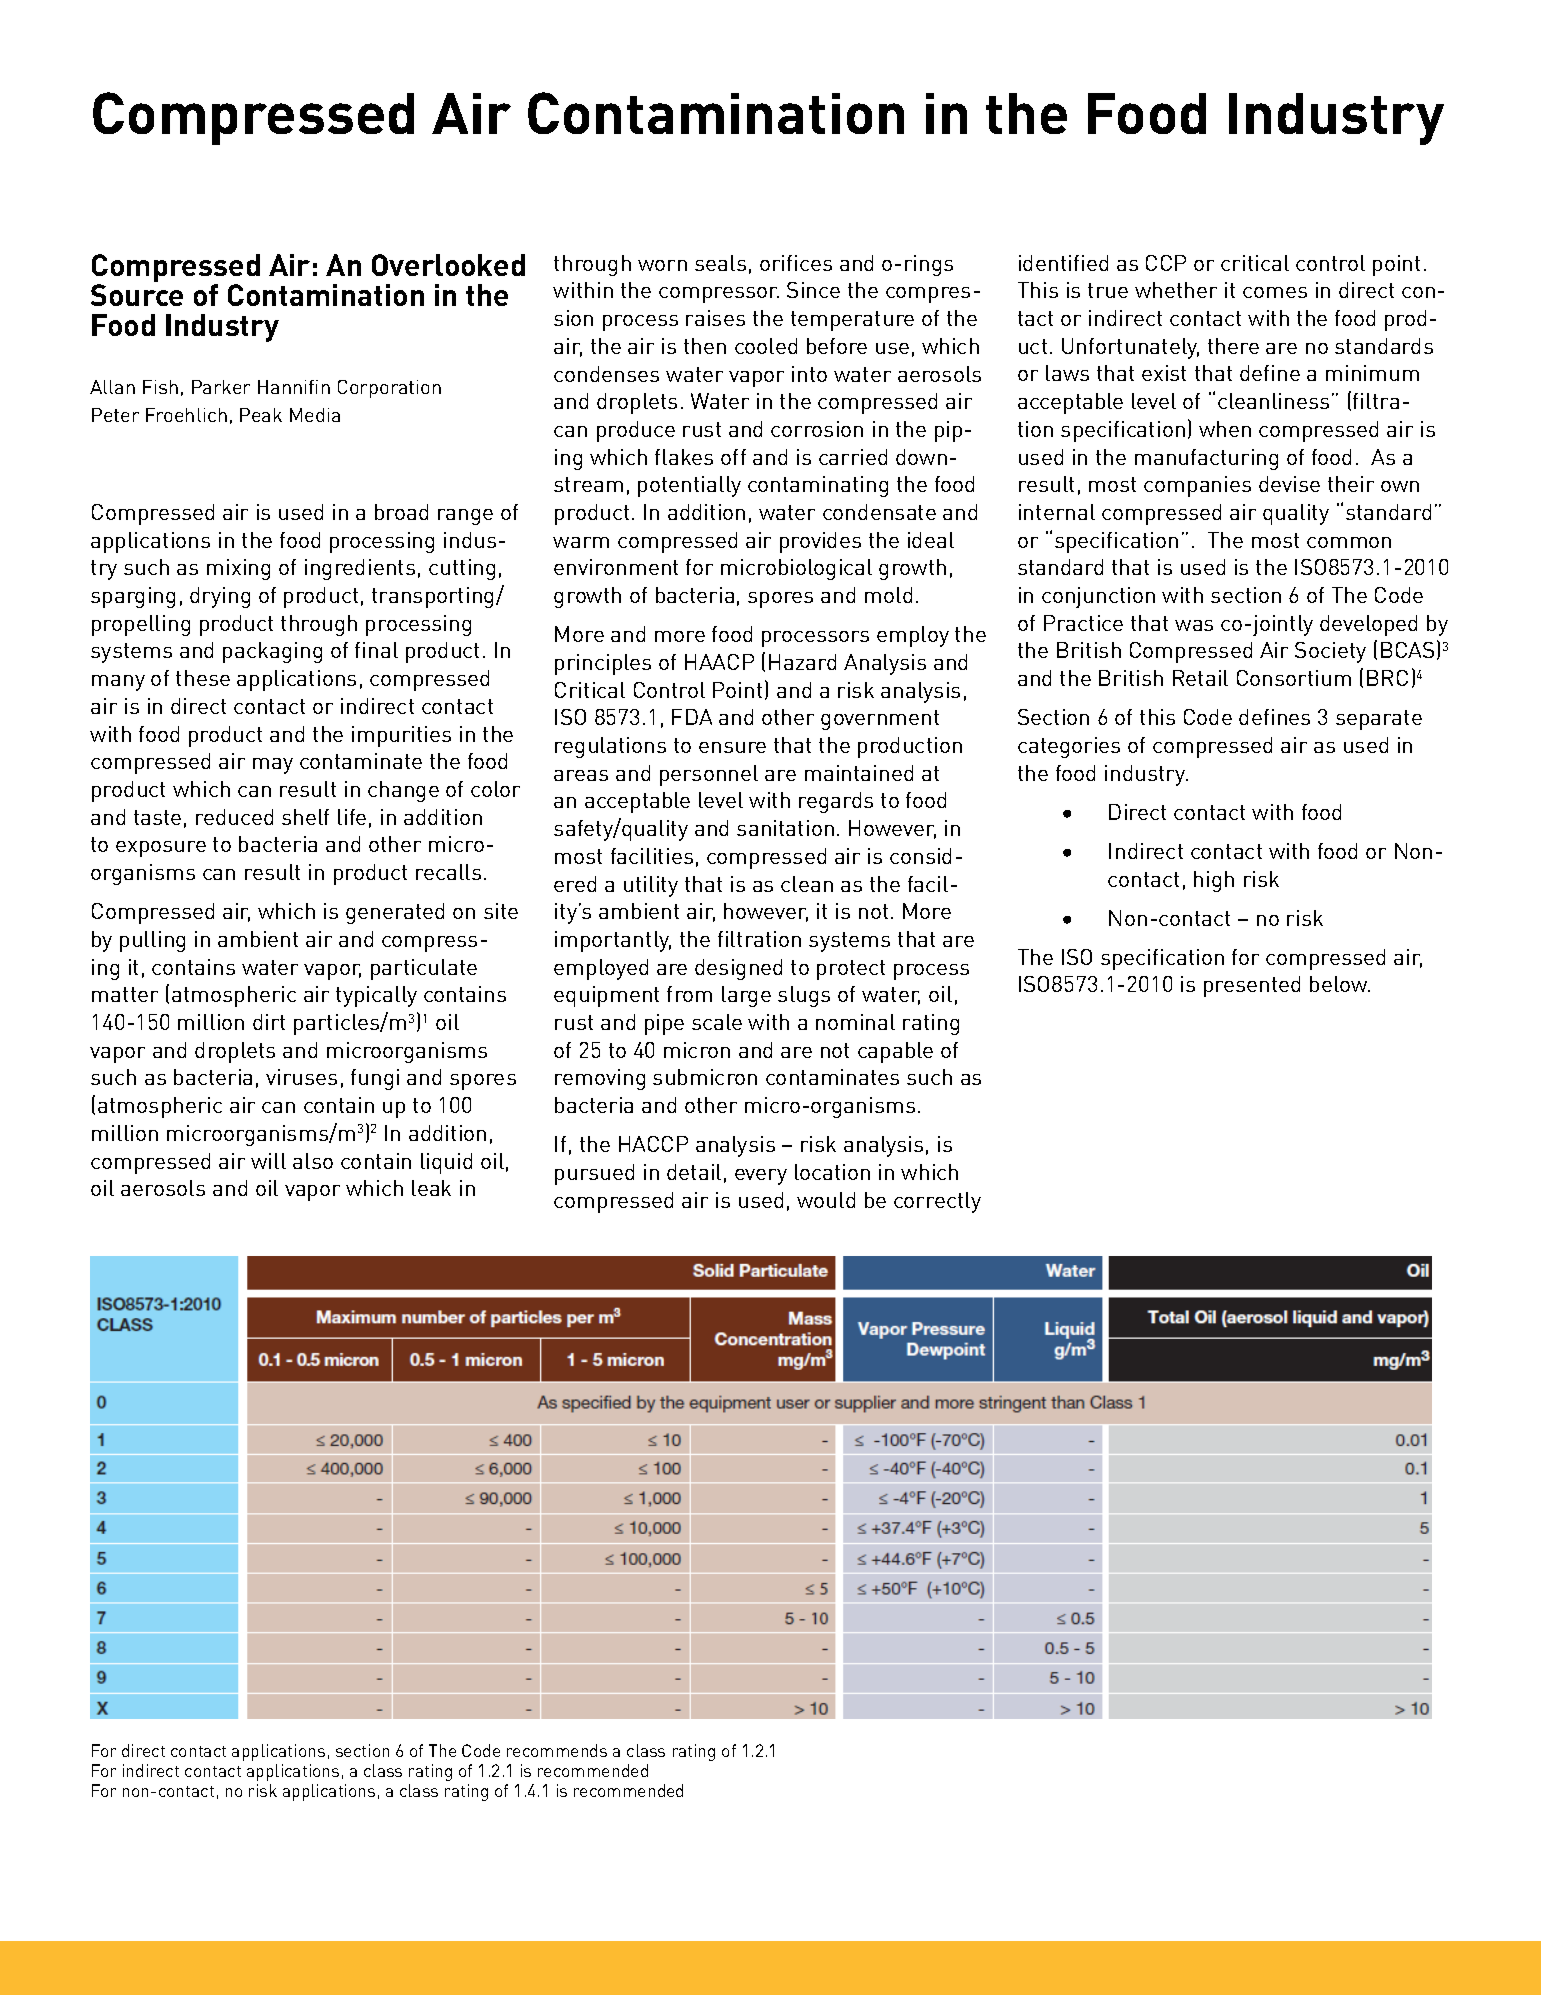  What do you see at coordinates (746, 996) in the page?
I see `large` at bounding box center [746, 996].
